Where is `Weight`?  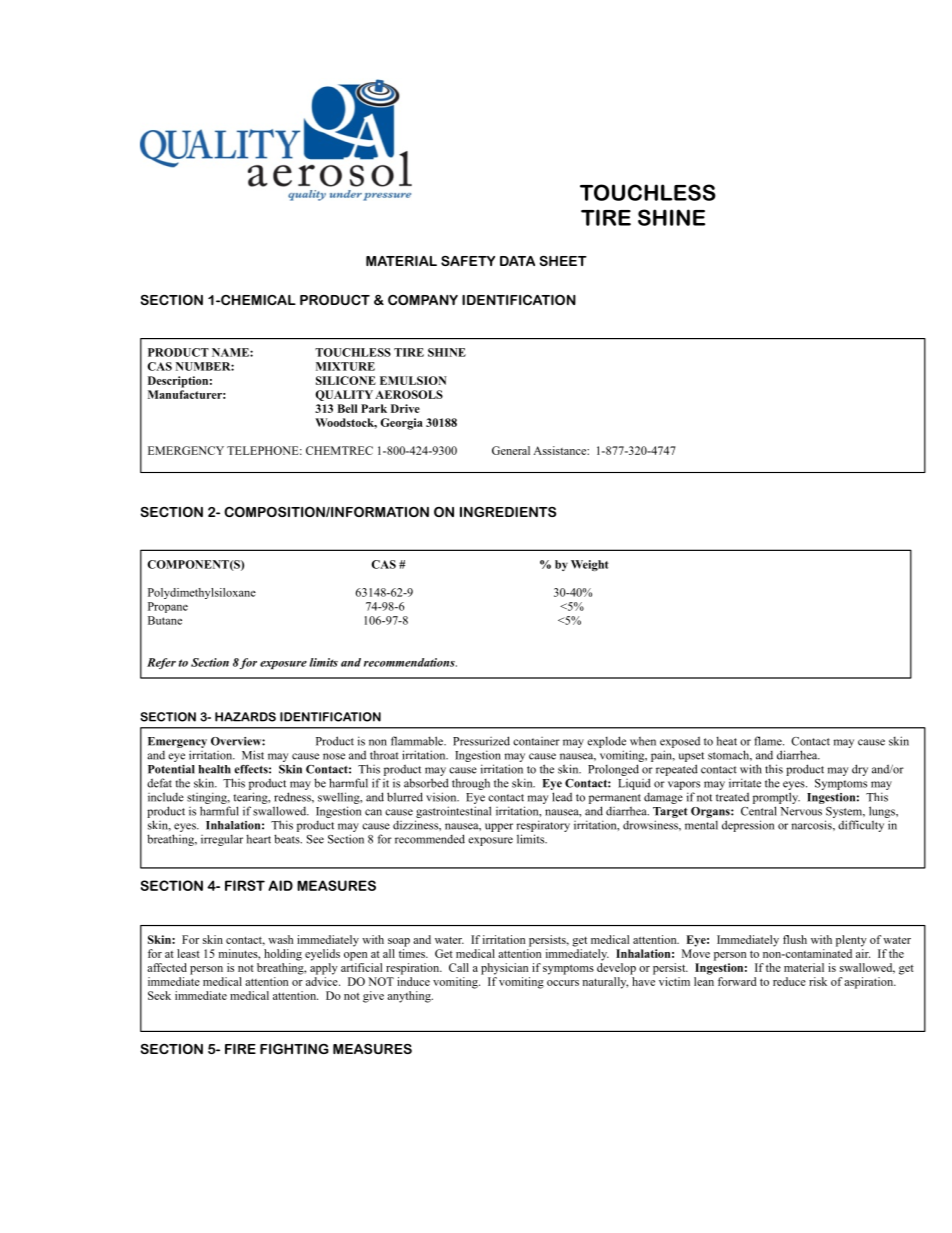 Weight is located at coordinates (590, 565).
